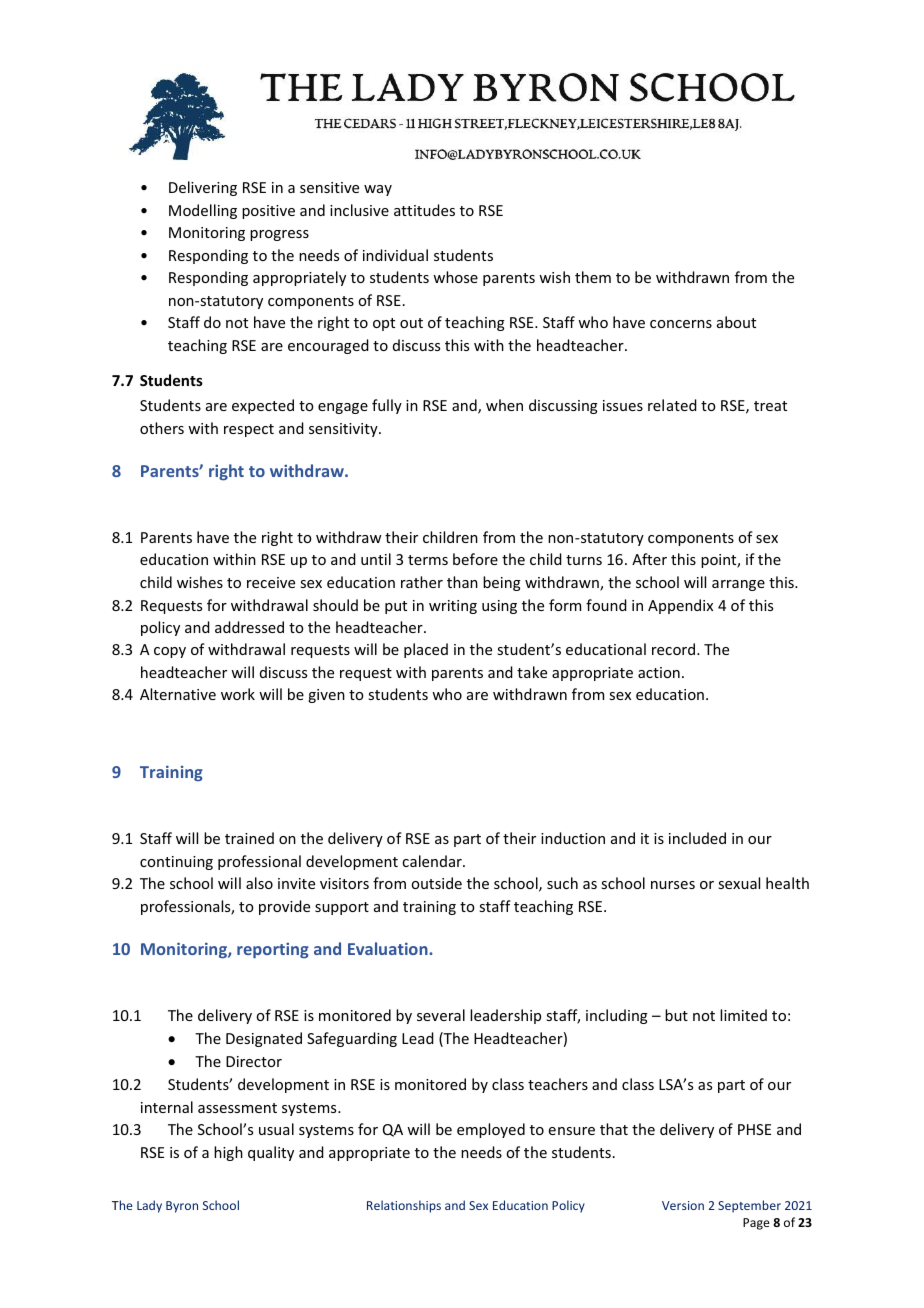 Image resolution: width=924 pixels, height=1308 pixels. What do you see at coordinates (203, 211) in the screenshot?
I see `Modelling` at bounding box center [203, 211].
